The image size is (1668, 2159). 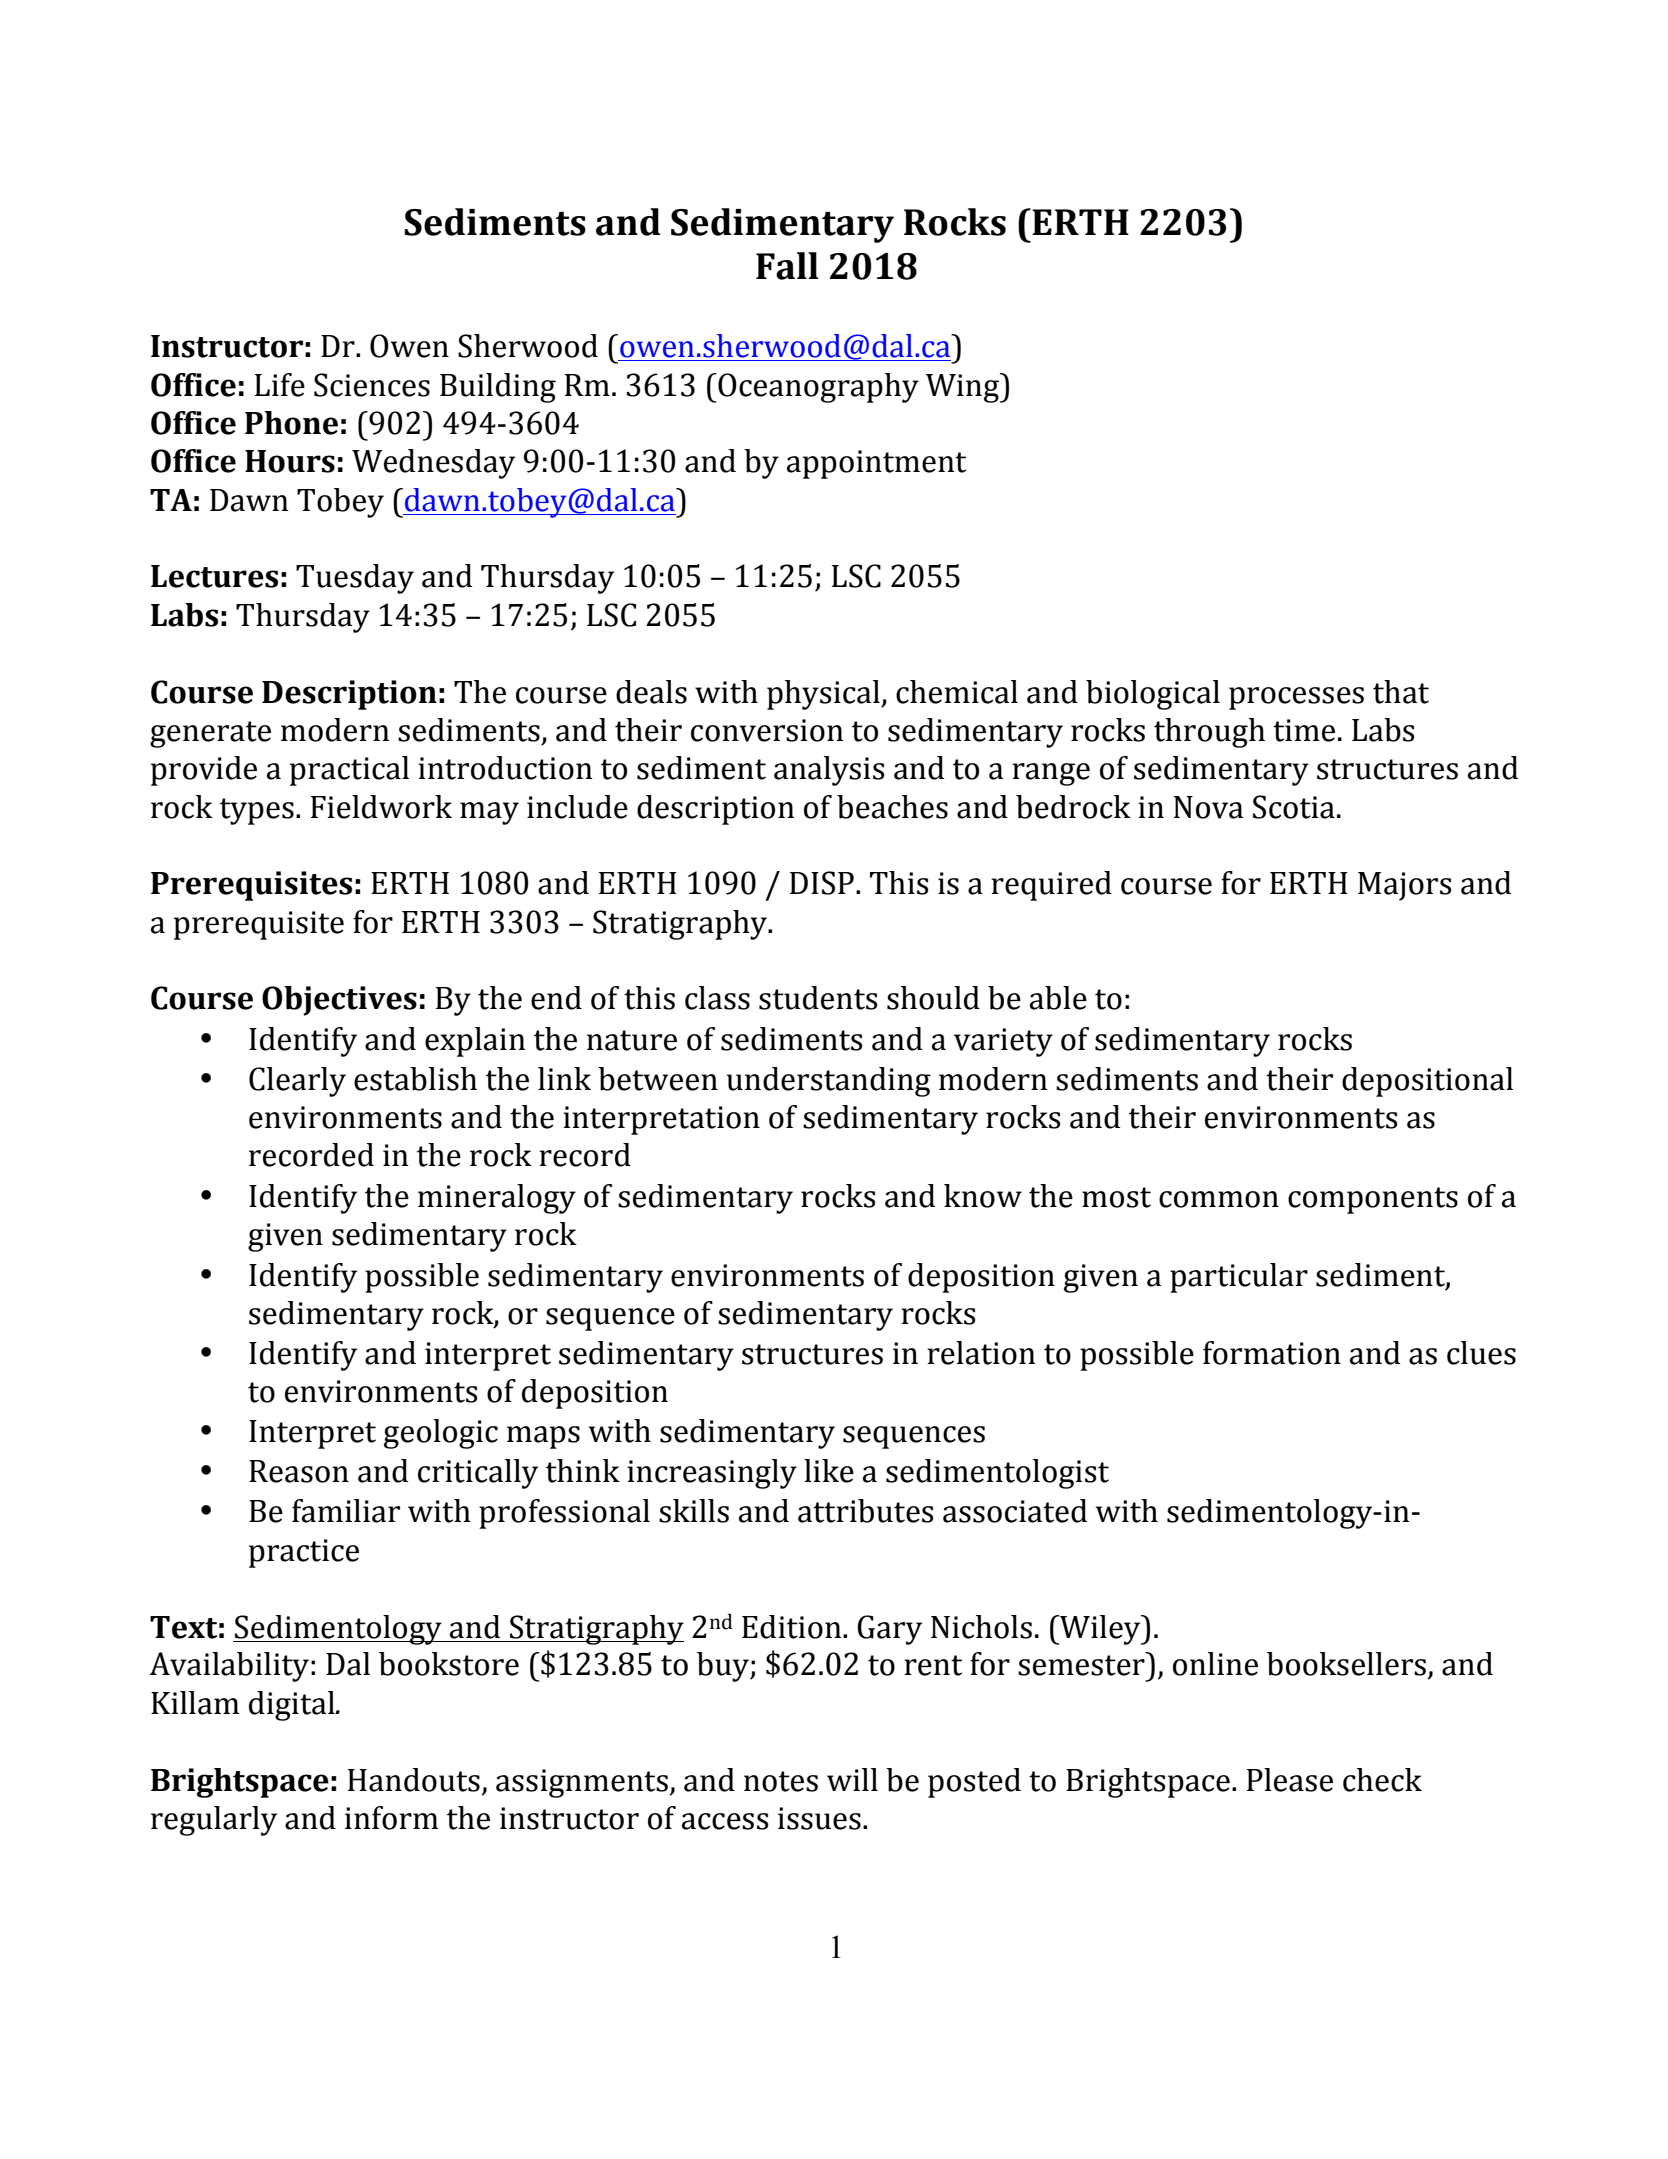 What do you see at coordinates (983, 1196) in the page?
I see `know` at bounding box center [983, 1196].
